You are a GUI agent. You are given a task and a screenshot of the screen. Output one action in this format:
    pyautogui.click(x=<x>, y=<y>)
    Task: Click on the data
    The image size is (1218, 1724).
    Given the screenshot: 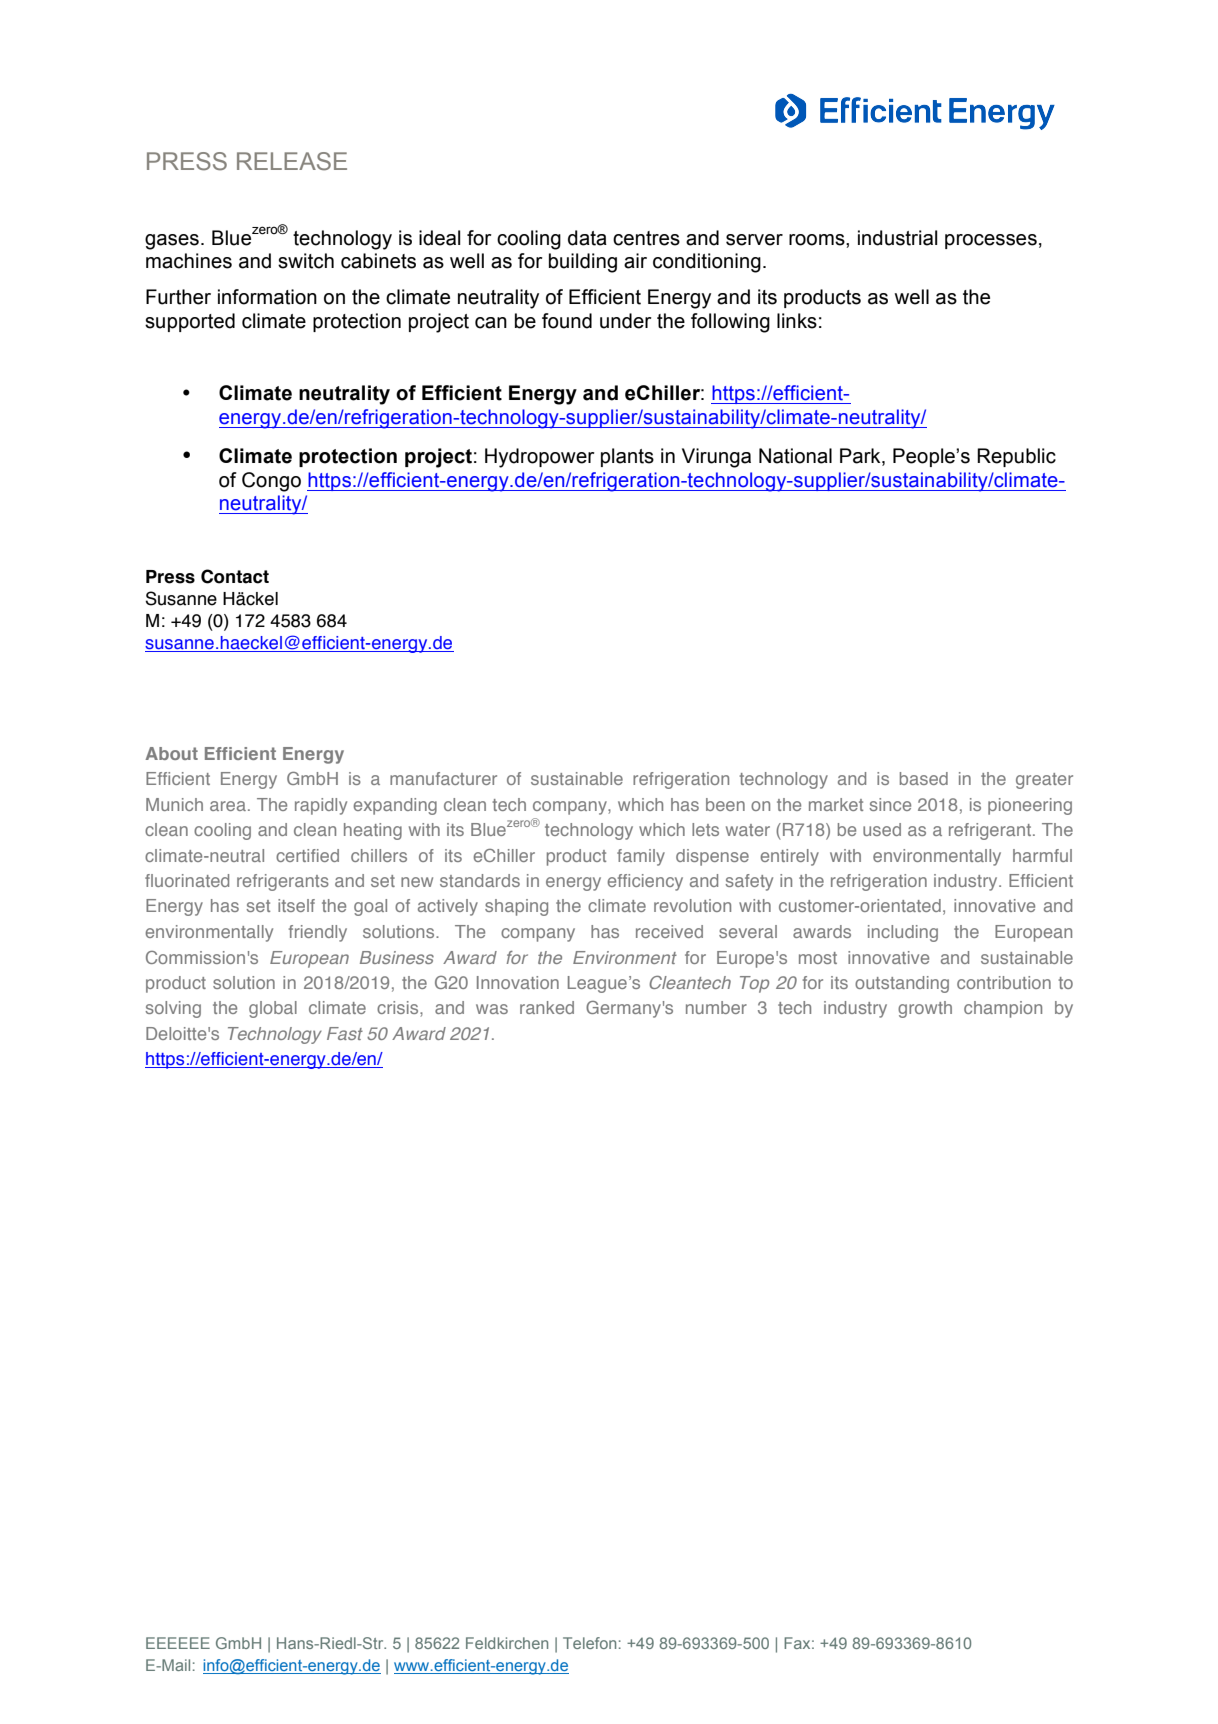 What is the action you would take?
    pyautogui.click(x=587, y=238)
